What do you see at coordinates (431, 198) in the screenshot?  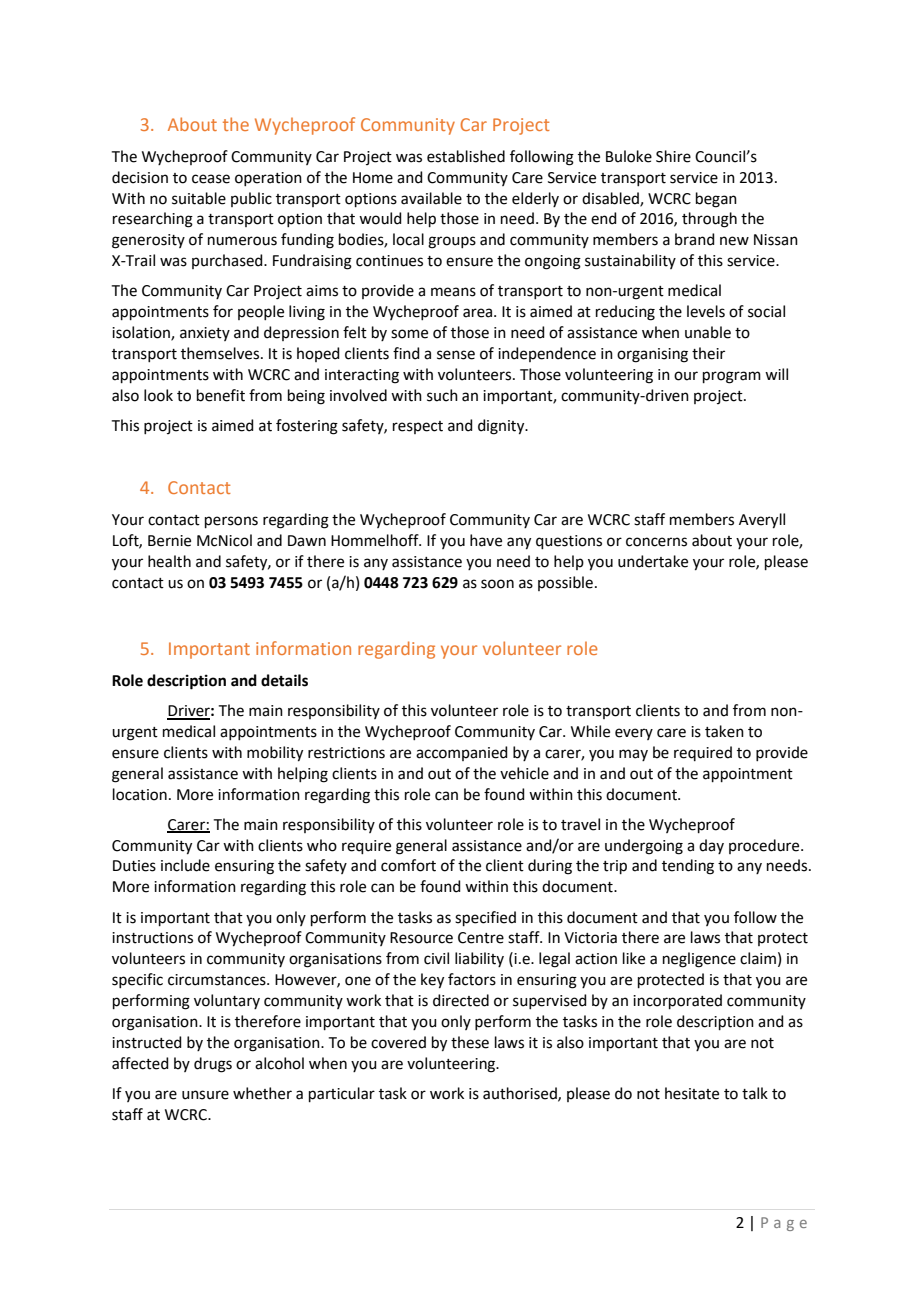 I see `available` at bounding box center [431, 198].
